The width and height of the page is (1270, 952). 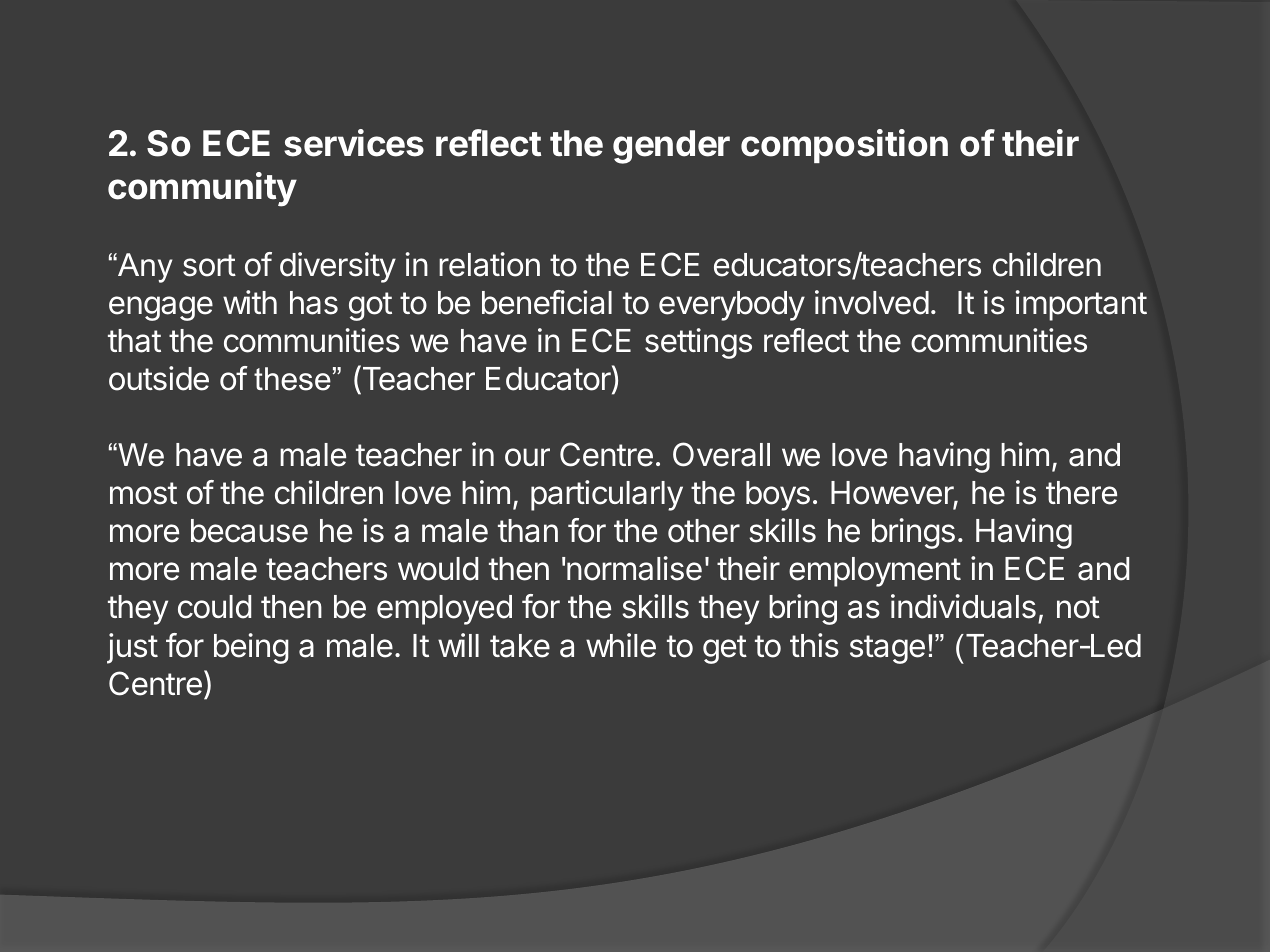 I want to click on being, so click(x=251, y=648).
